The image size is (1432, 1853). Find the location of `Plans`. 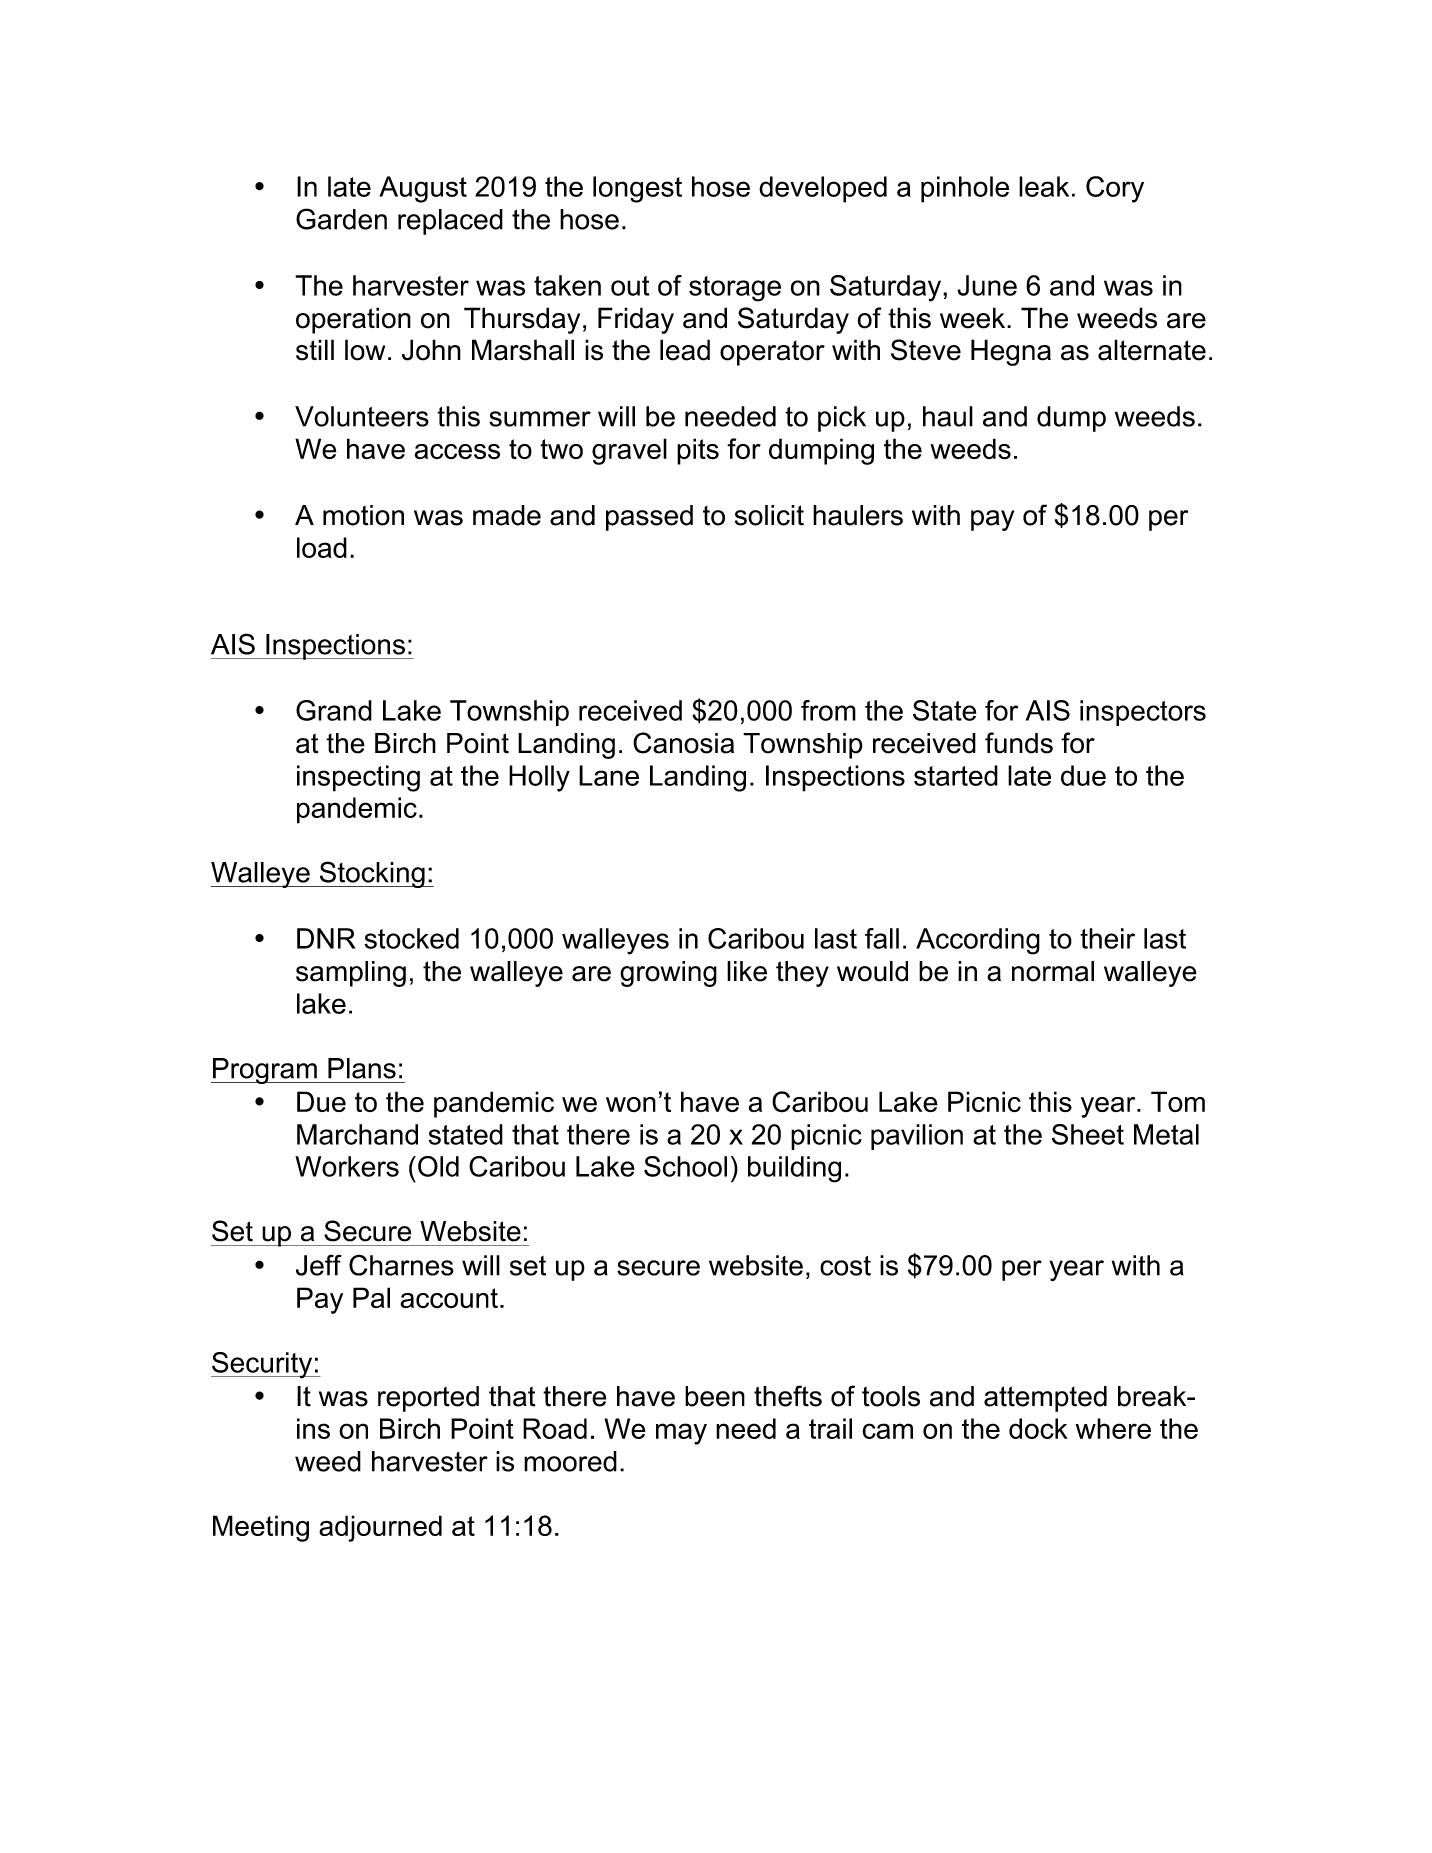

Plans is located at coordinates (362, 1068).
